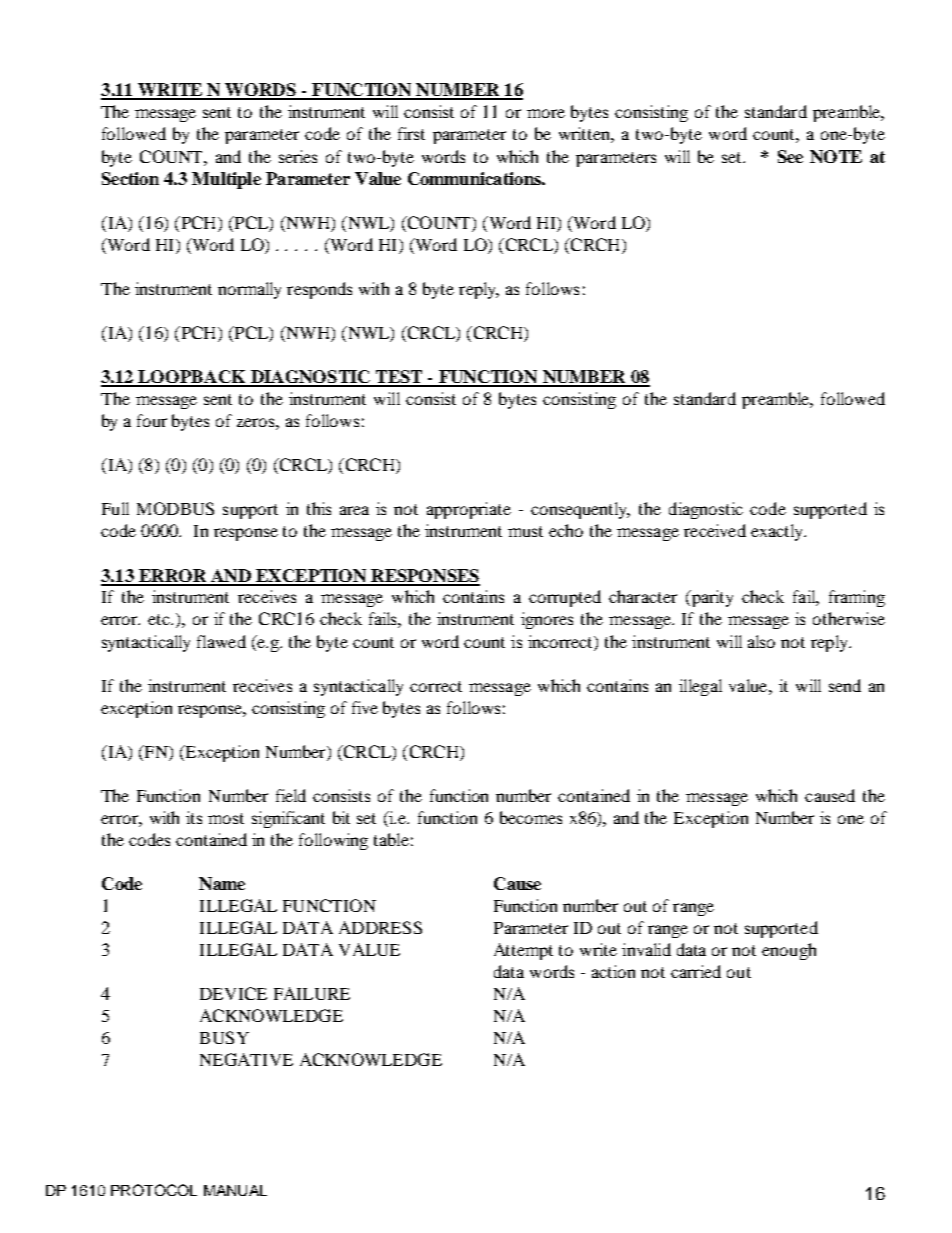 This screenshot has width=952, height=1233. What do you see at coordinates (175, 508) in the screenshot?
I see `MODBUS` at bounding box center [175, 508].
